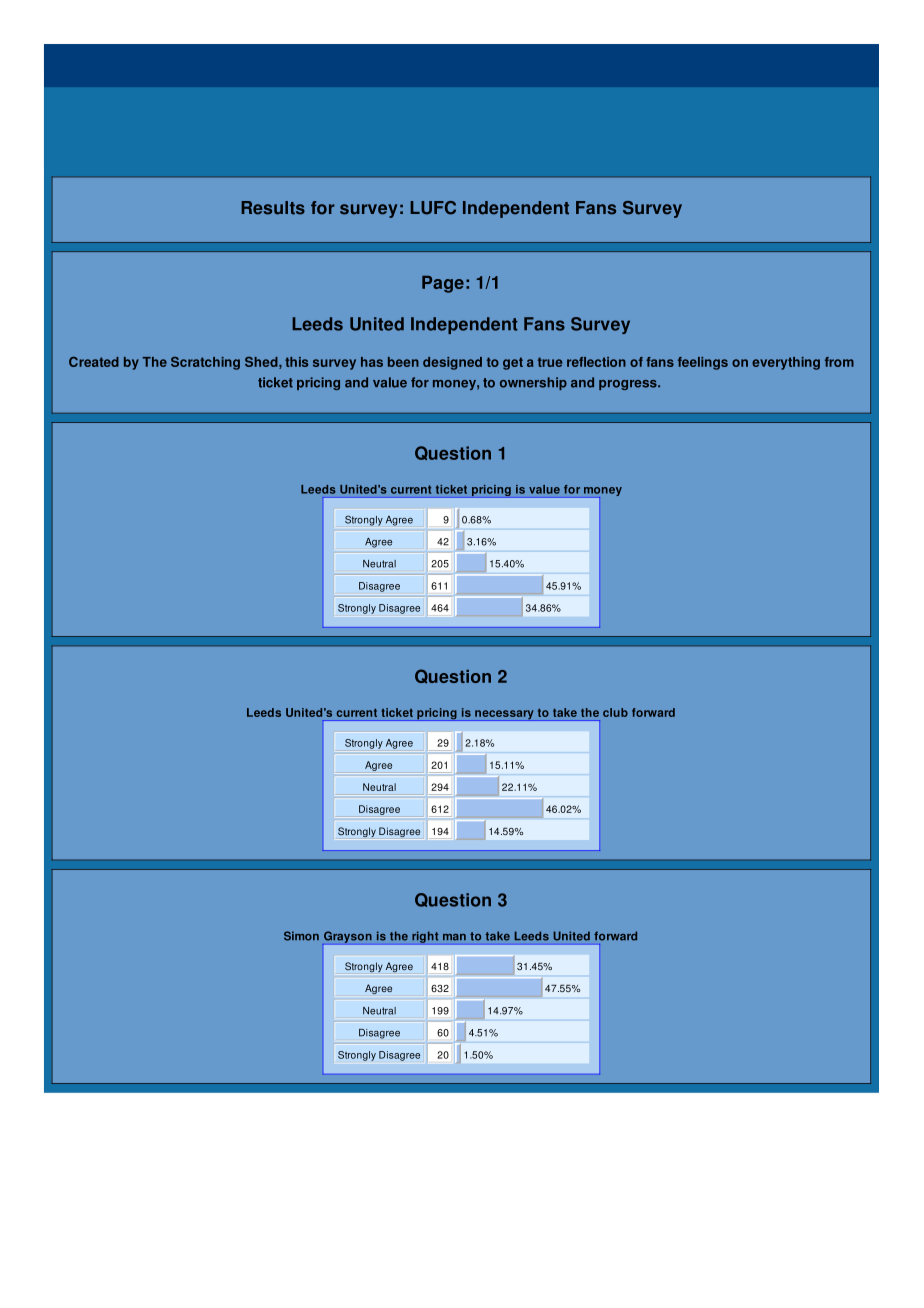 The image size is (924, 1308). Describe the element at coordinates (629, 385) in the image. I see `progress` at that location.
